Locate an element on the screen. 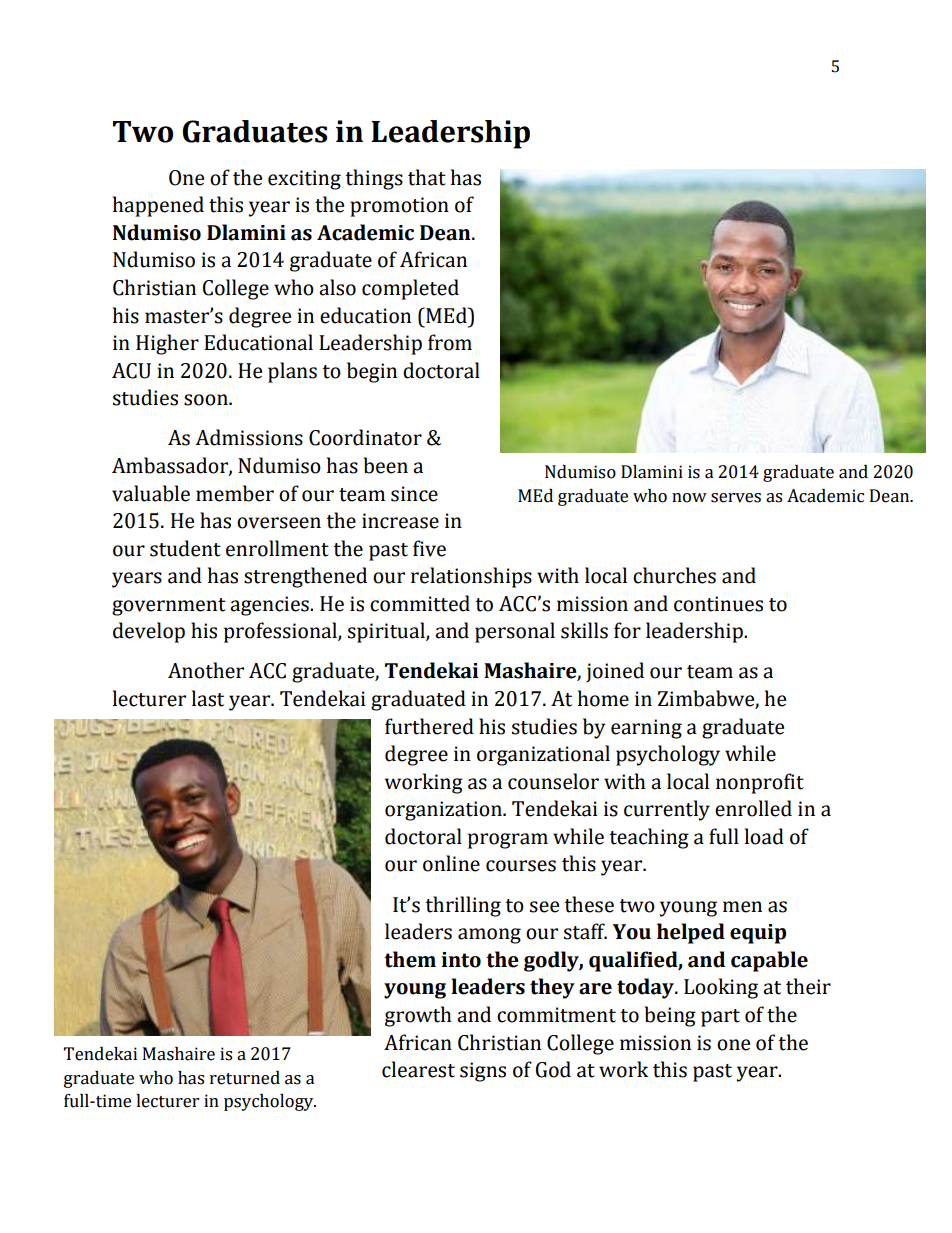  continues is located at coordinates (718, 604).
